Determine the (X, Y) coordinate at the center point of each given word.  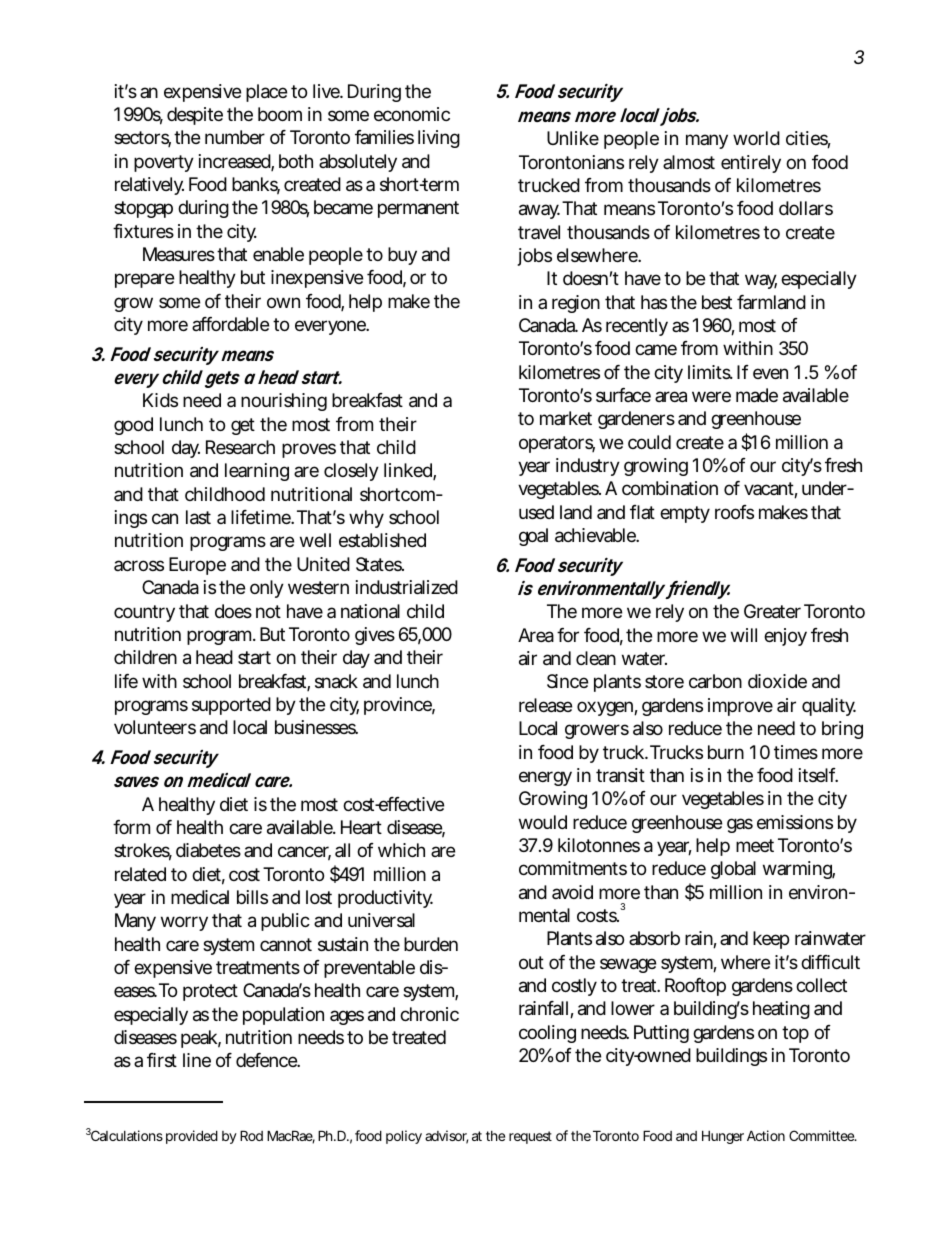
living (439, 139)
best (717, 302)
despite (195, 116)
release (545, 705)
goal (533, 537)
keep (771, 940)
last (198, 517)
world (756, 138)
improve (740, 707)
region (576, 304)
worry (184, 923)
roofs (734, 512)
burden (431, 944)
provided (192, 1137)
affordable (230, 324)
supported (231, 706)
